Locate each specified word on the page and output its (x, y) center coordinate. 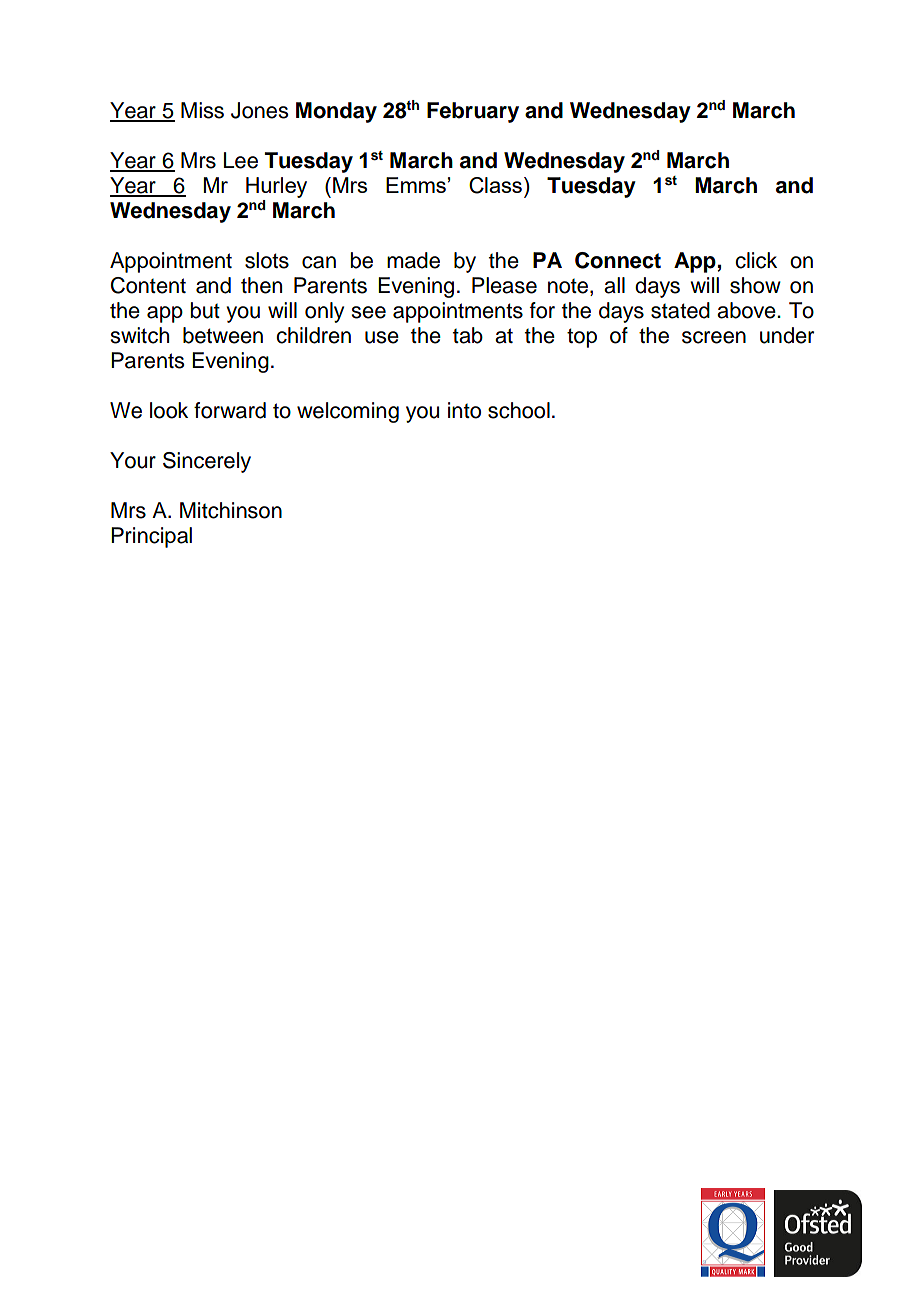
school (519, 410)
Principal (151, 537)
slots (267, 260)
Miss (202, 110)
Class (497, 185)
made (413, 260)
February (473, 112)
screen (714, 337)
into (464, 410)
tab (468, 335)
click (756, 260)
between (223, 335)
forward (230, 410)
